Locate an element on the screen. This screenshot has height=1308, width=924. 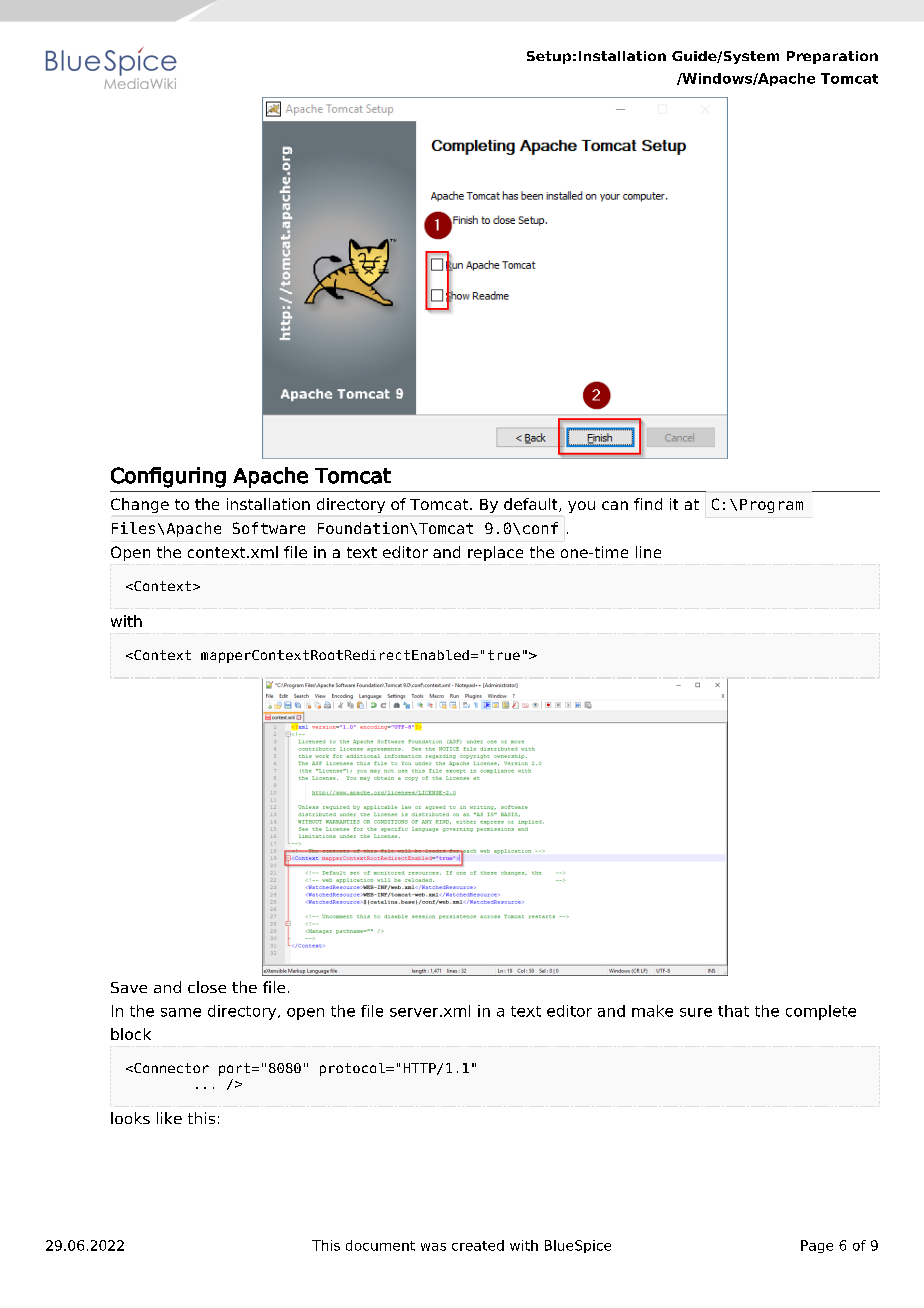
Page is located at coordinates (817, 1246).
